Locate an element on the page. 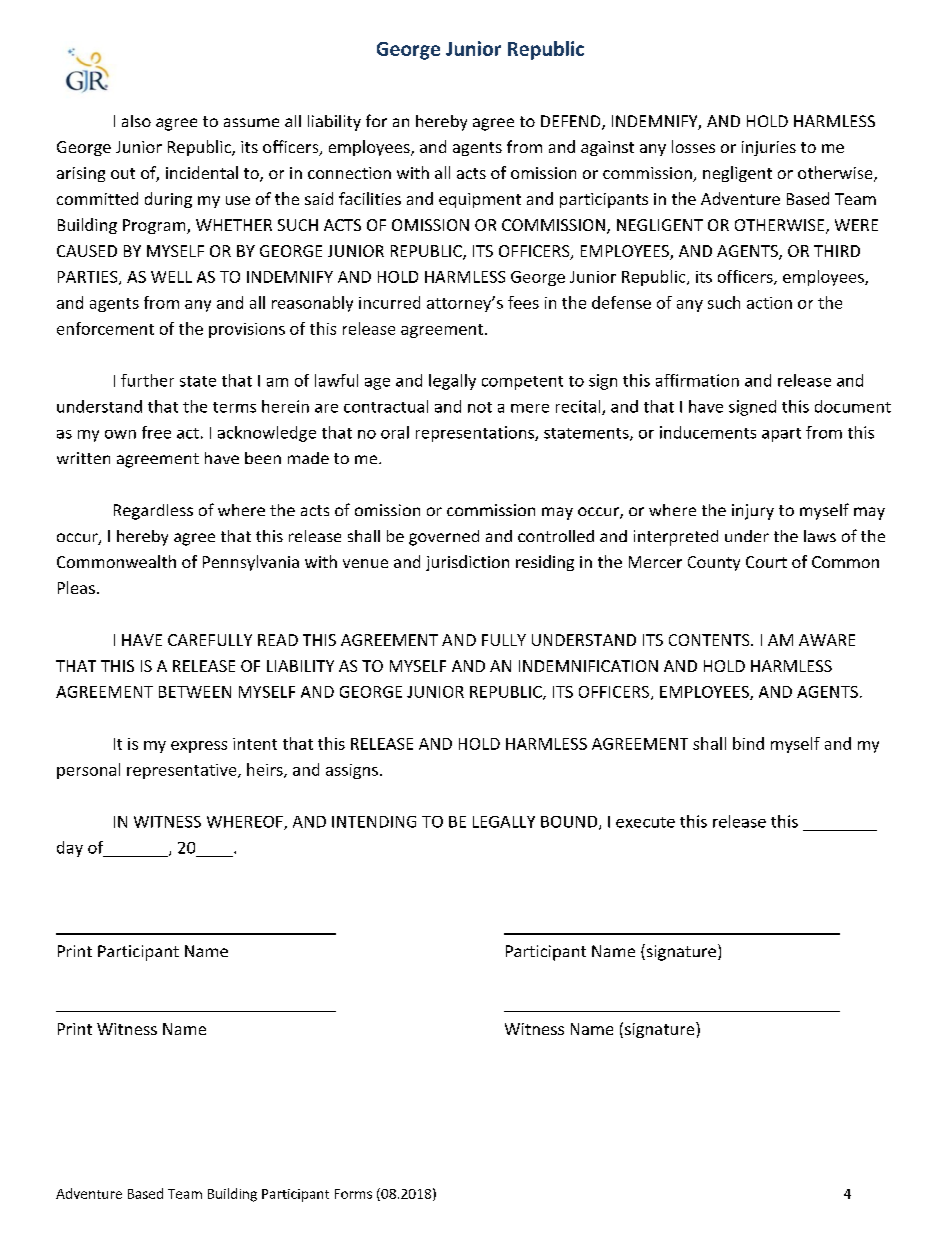  Forms is located at coordinates (353, 1194).
